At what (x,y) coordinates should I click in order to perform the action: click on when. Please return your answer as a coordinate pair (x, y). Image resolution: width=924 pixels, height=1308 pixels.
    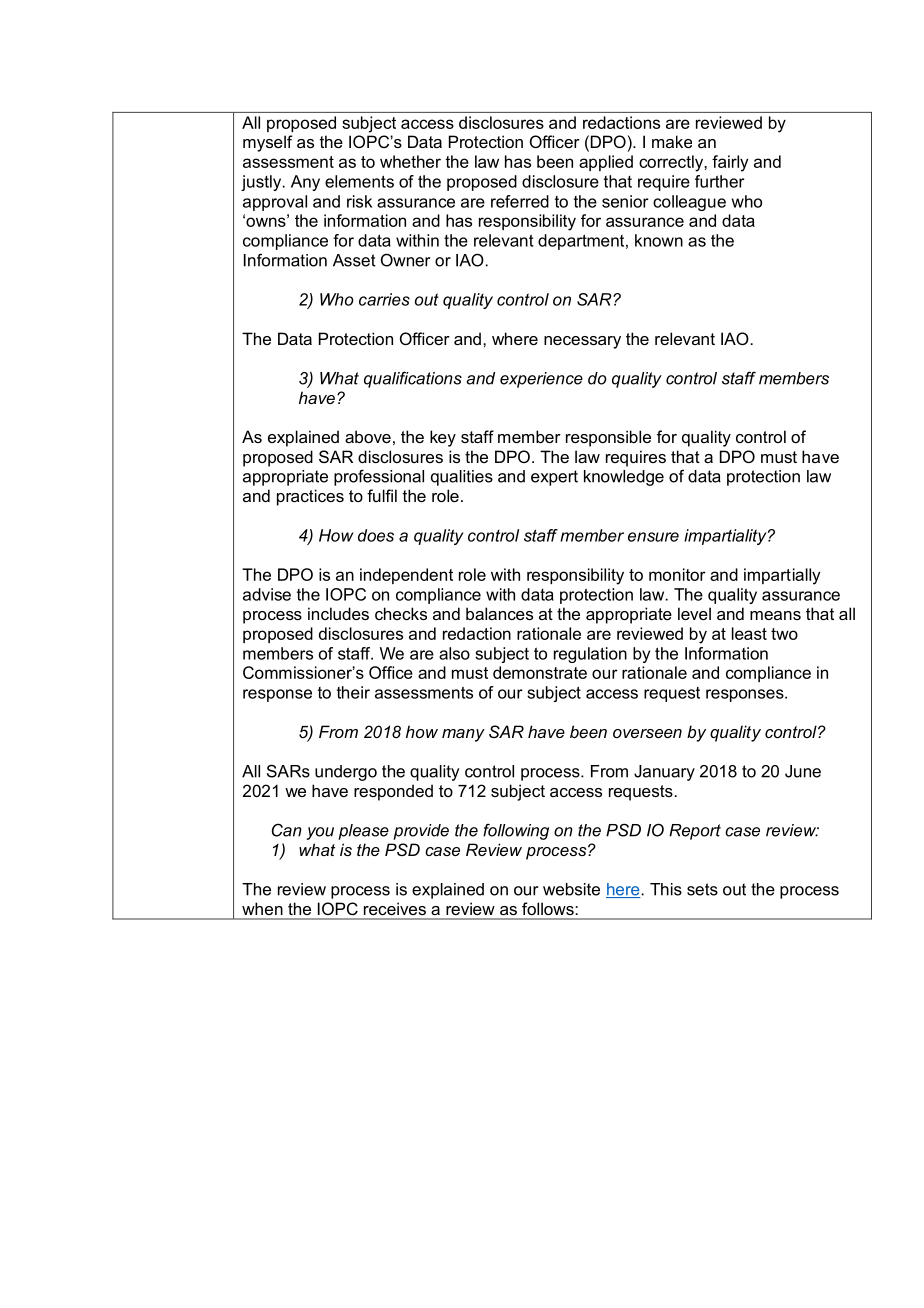
    Looking at the image, I should click on (262, 909).
